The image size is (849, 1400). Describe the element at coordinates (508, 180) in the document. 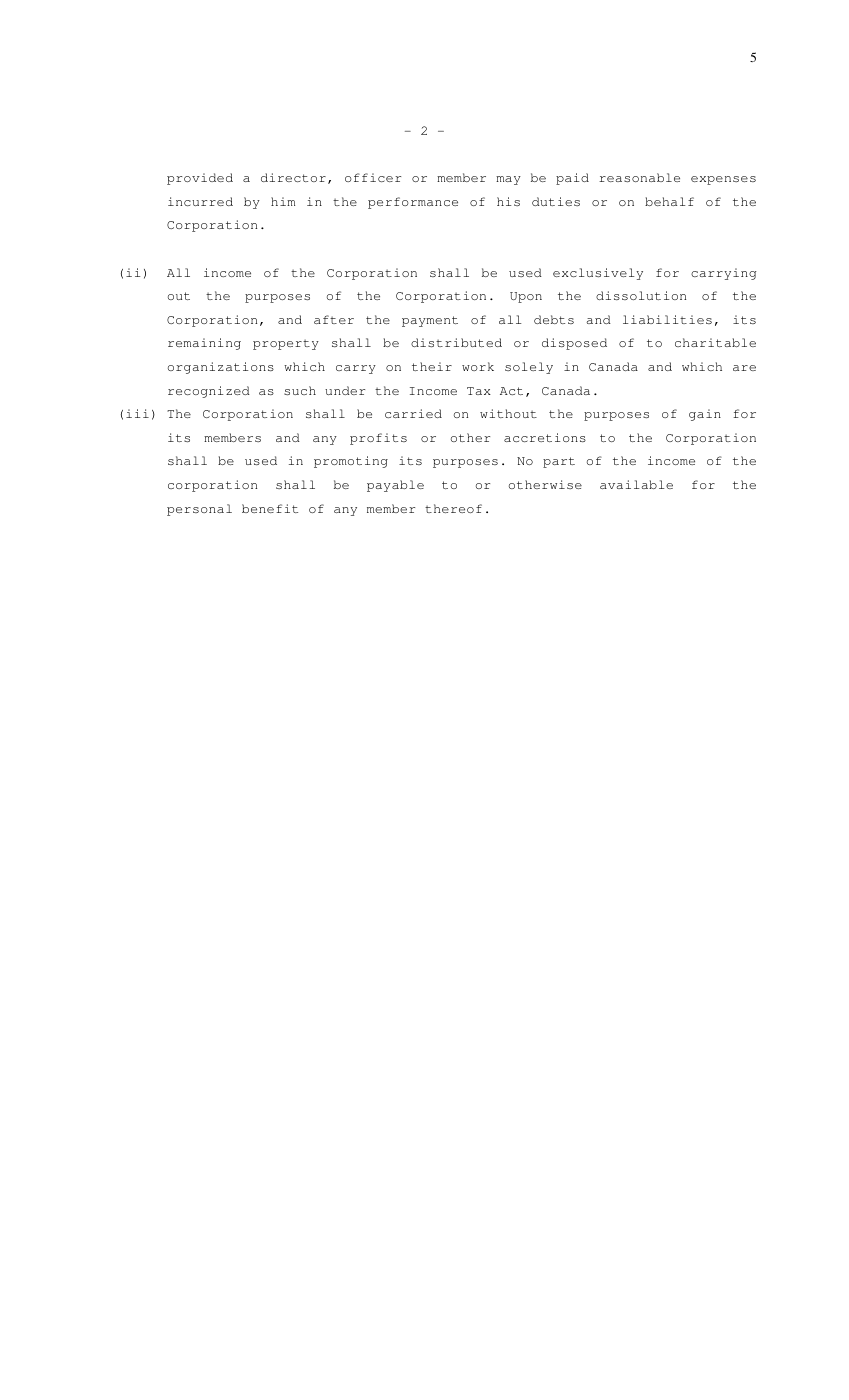

I see `may` at that location.
